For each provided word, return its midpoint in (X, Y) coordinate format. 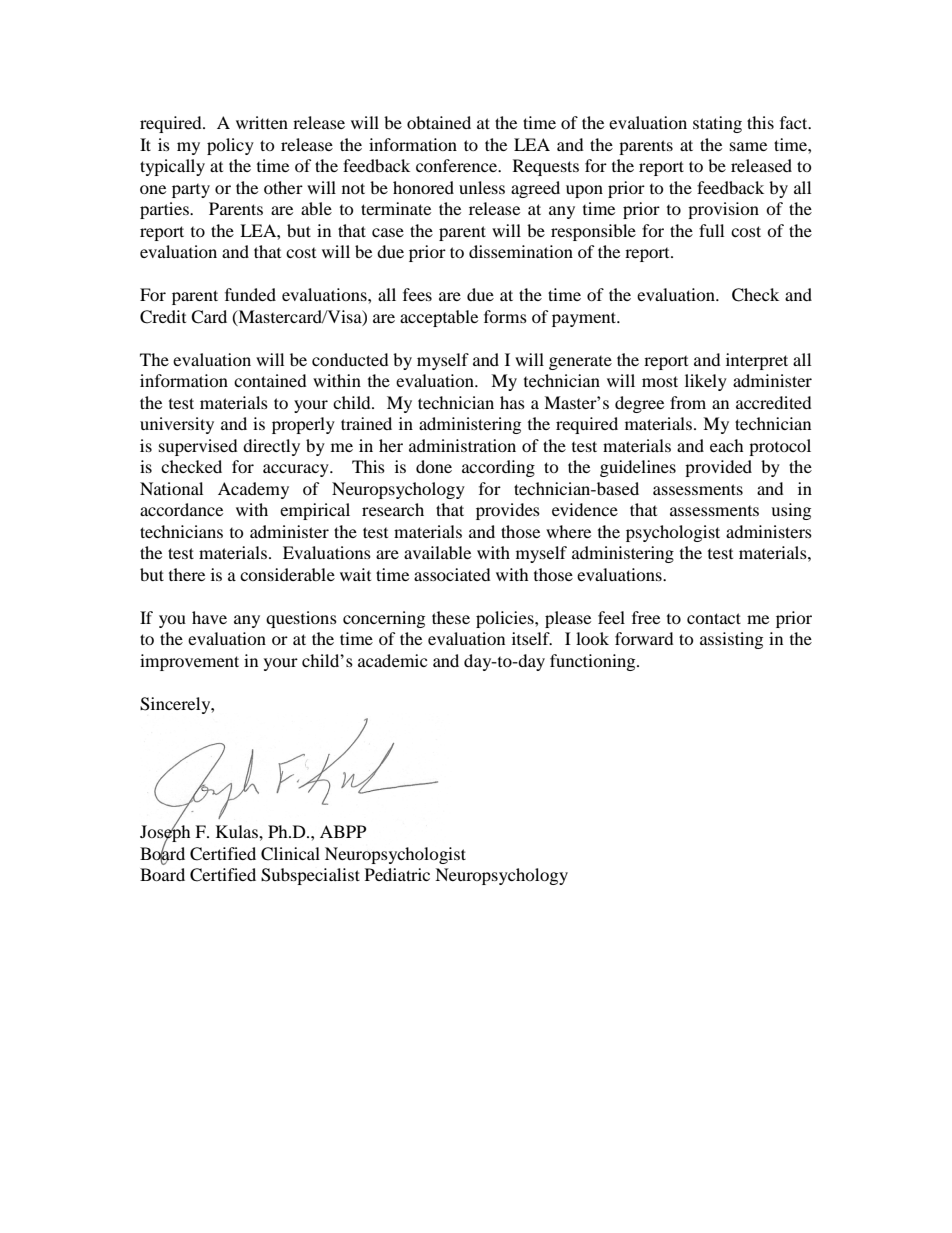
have (209, 617)
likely (706, 382)
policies (506, 619)
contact (714, 618)
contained (270, 380)
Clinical (290, 854)
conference (458, 165)
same (748, 146)
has (512, 402)
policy (230, 146)
